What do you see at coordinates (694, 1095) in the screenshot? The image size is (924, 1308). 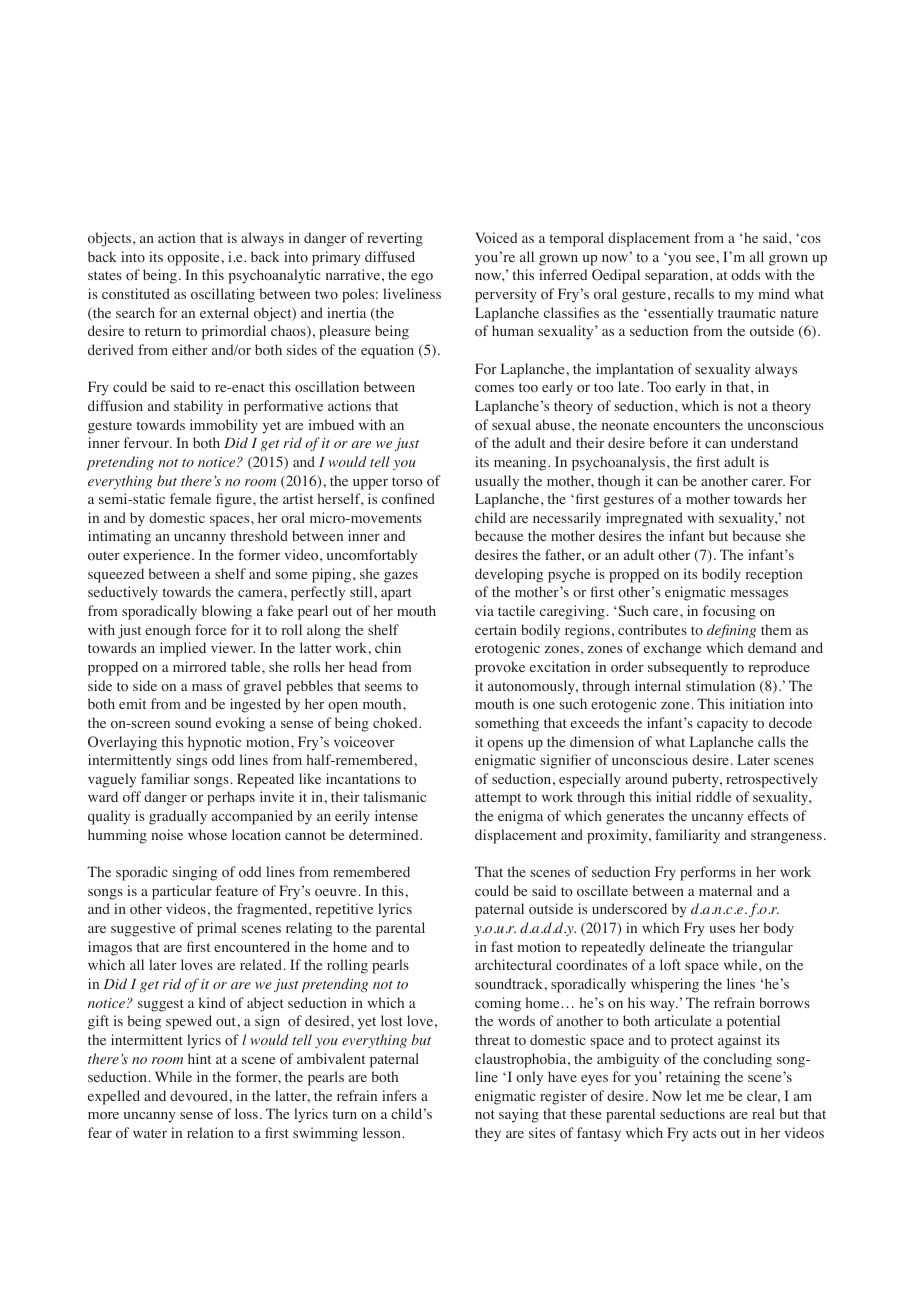 I see `let` at bounding box center [694, 1095].
